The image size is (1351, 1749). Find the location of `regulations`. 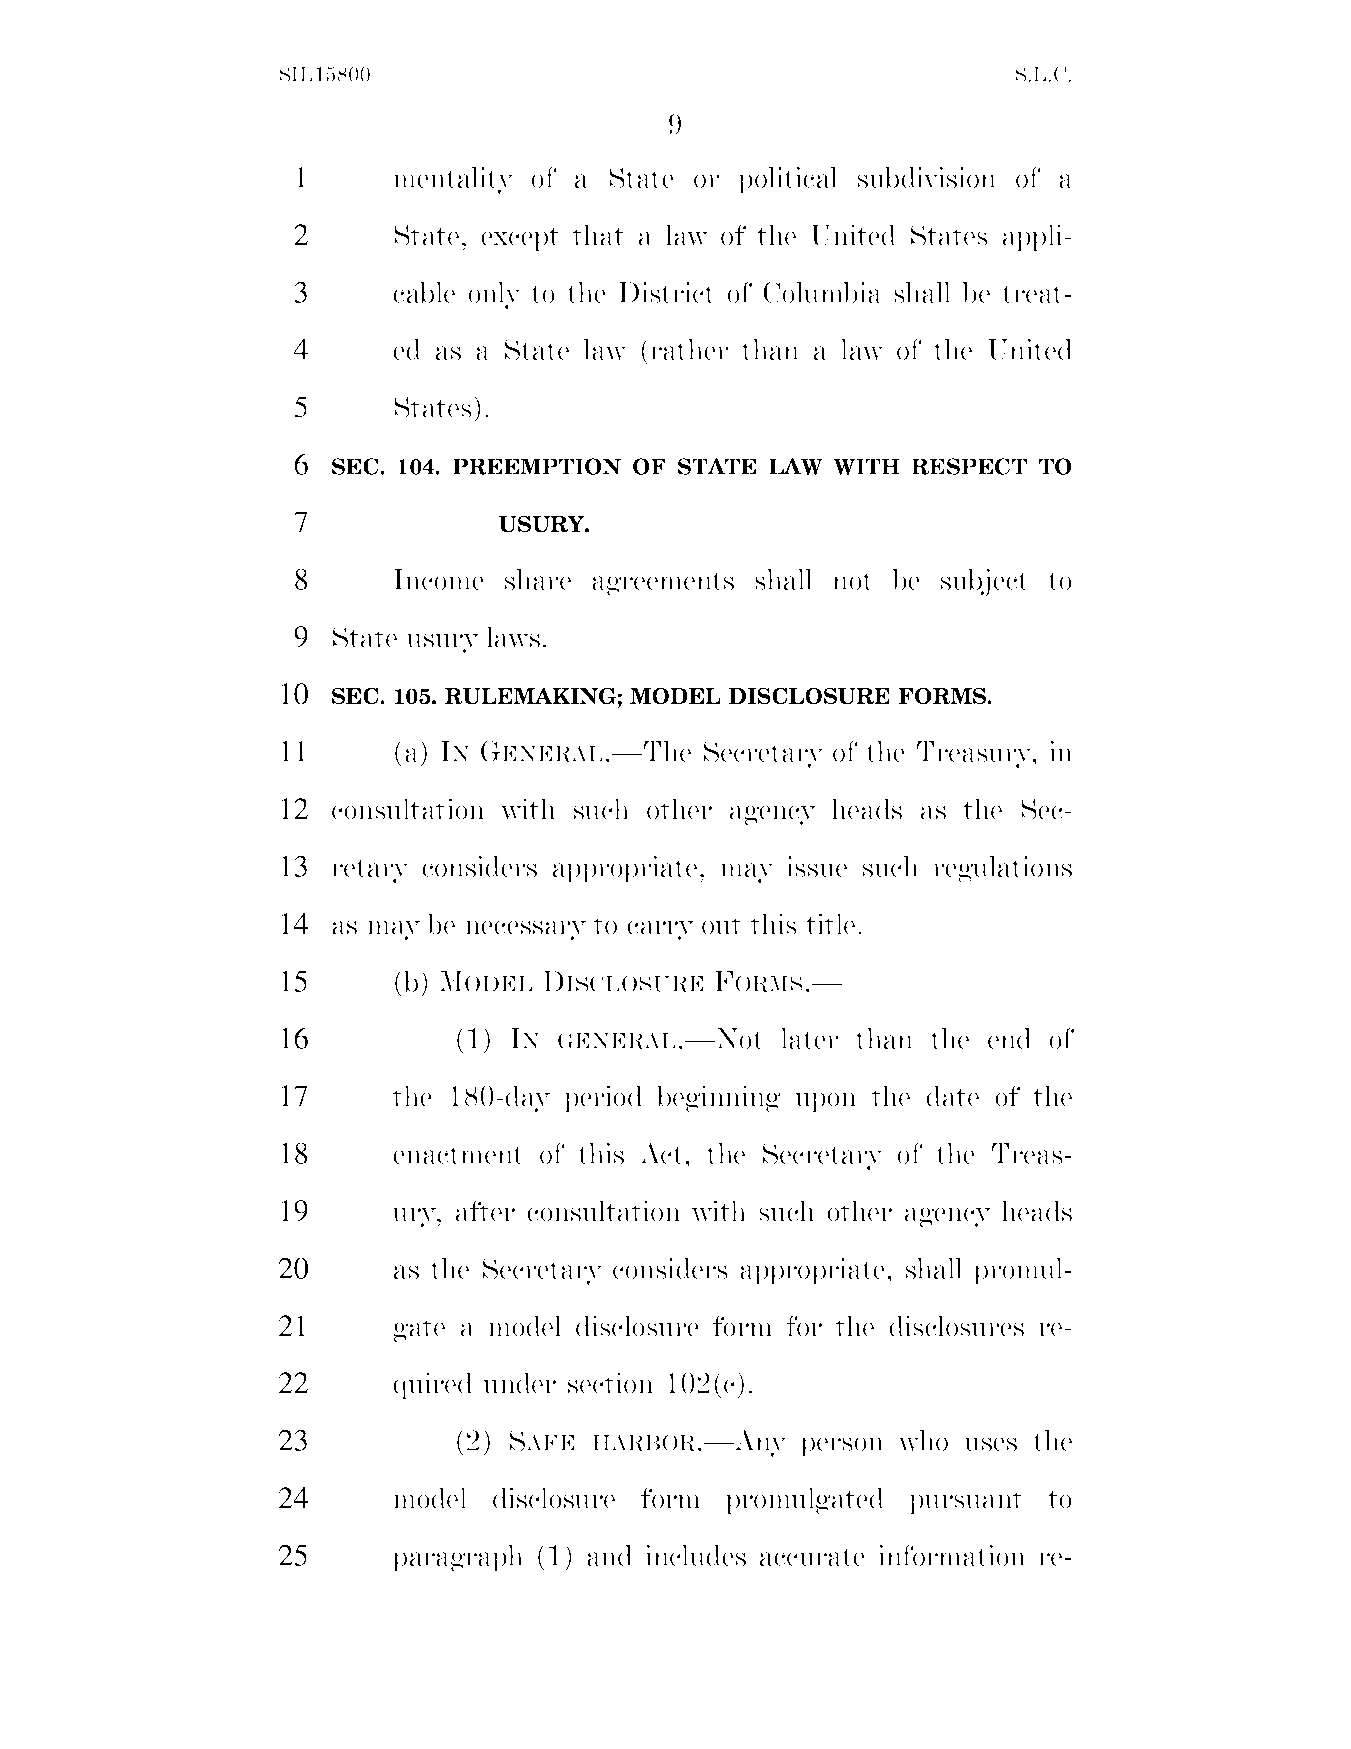

regulations is located at coordinates (1002, 869).
